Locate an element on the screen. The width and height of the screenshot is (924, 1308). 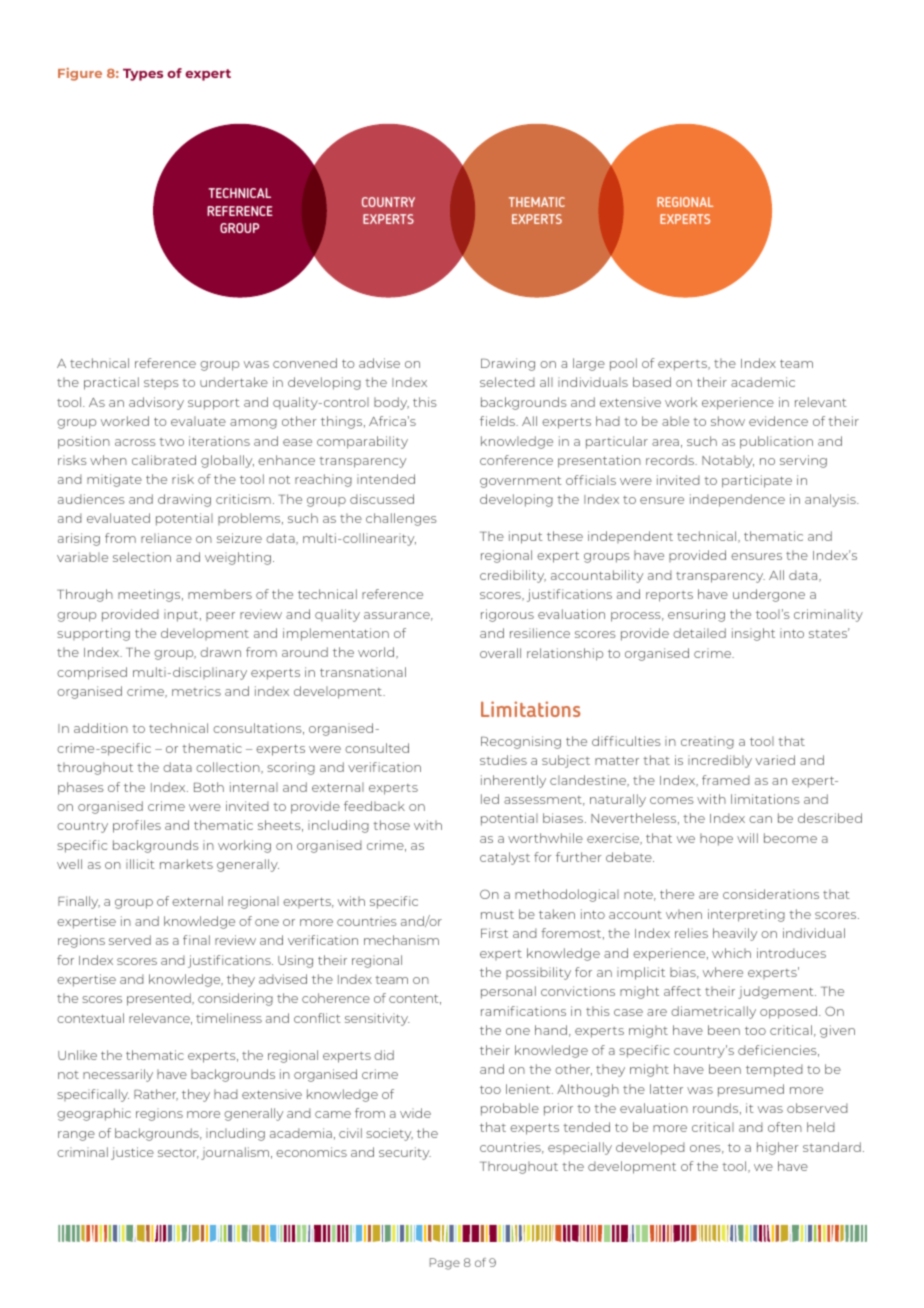
presented is located at coordinates (160, 999).
